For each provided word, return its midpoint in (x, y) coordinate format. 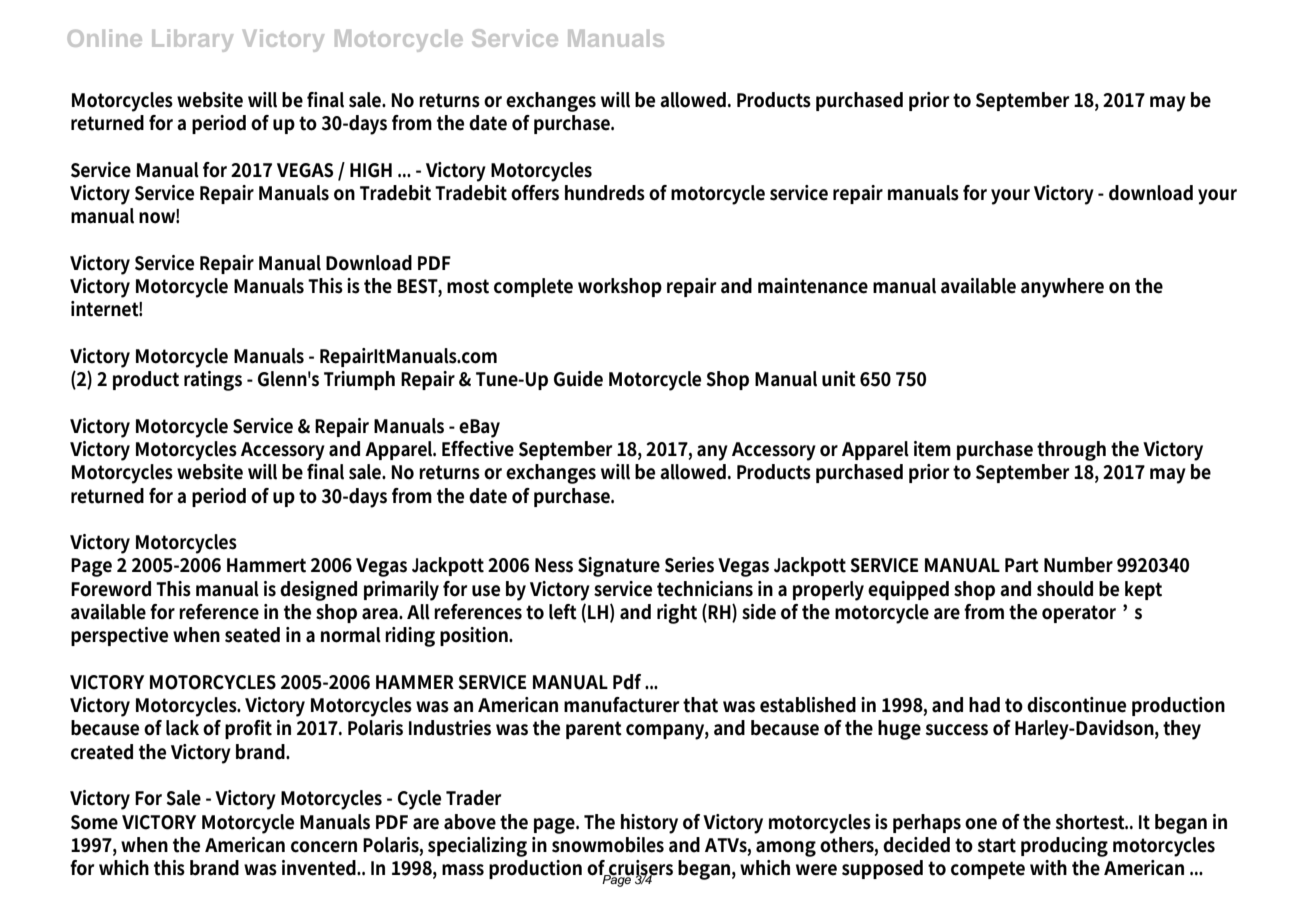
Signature (619, 567)
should (1065, 589)
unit (839, 379)
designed (318, 591)
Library (192, 40)
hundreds (605, 193)
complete (533, 287)
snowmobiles (608, 845)
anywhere (1062, 288)
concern (324, 847)
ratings (213, 381)
